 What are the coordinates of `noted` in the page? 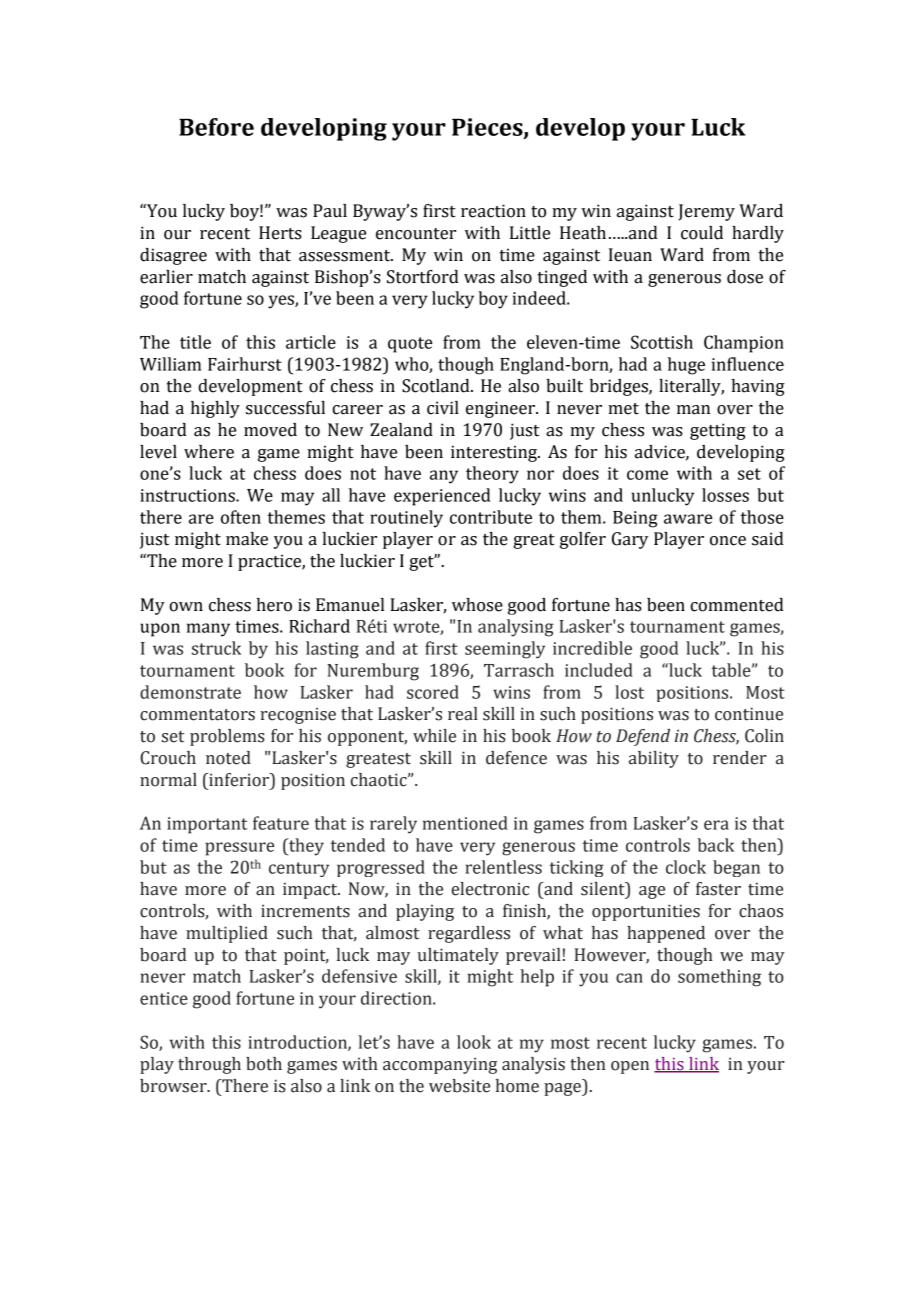 It's located at (228, 758).
